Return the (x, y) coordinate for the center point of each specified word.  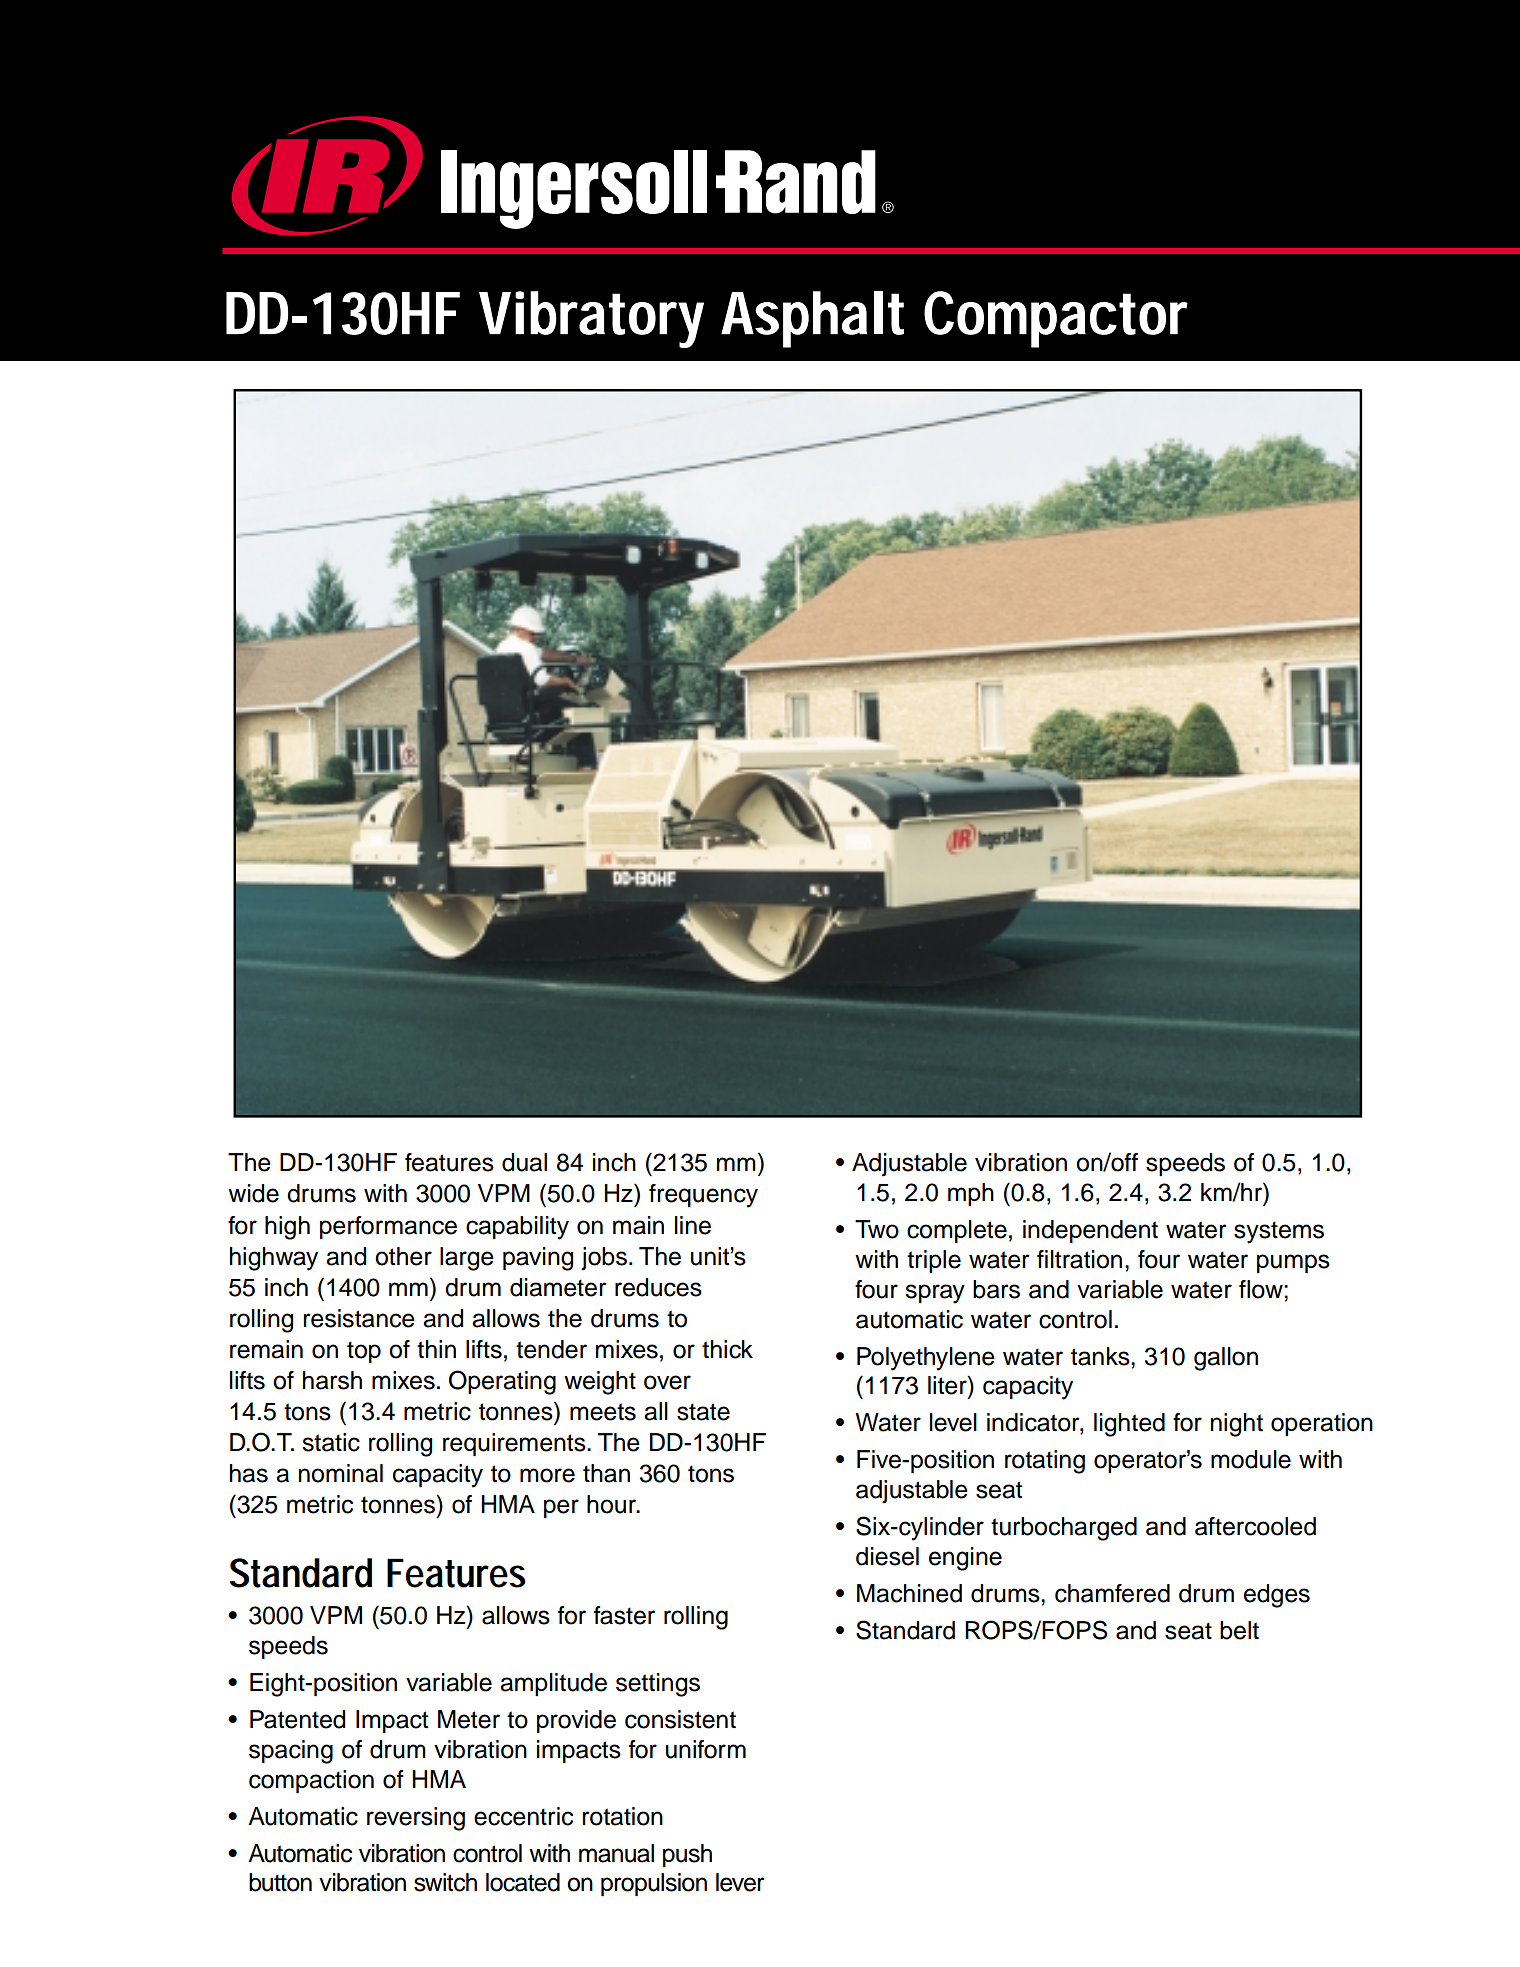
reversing (416, 1819)
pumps (1293, 1263)
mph (971, 1194)
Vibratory (591, 319)
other (403, 1256)
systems (1279, 1232)
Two (877, 1229)
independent (1090, 1231)
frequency (703, 1196)
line (693, 1225)
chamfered (1112, 1593)
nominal (341, 1473)
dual (524, 1162)
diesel (887, 1556)
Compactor (1056, 319)
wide (253, 1193)
